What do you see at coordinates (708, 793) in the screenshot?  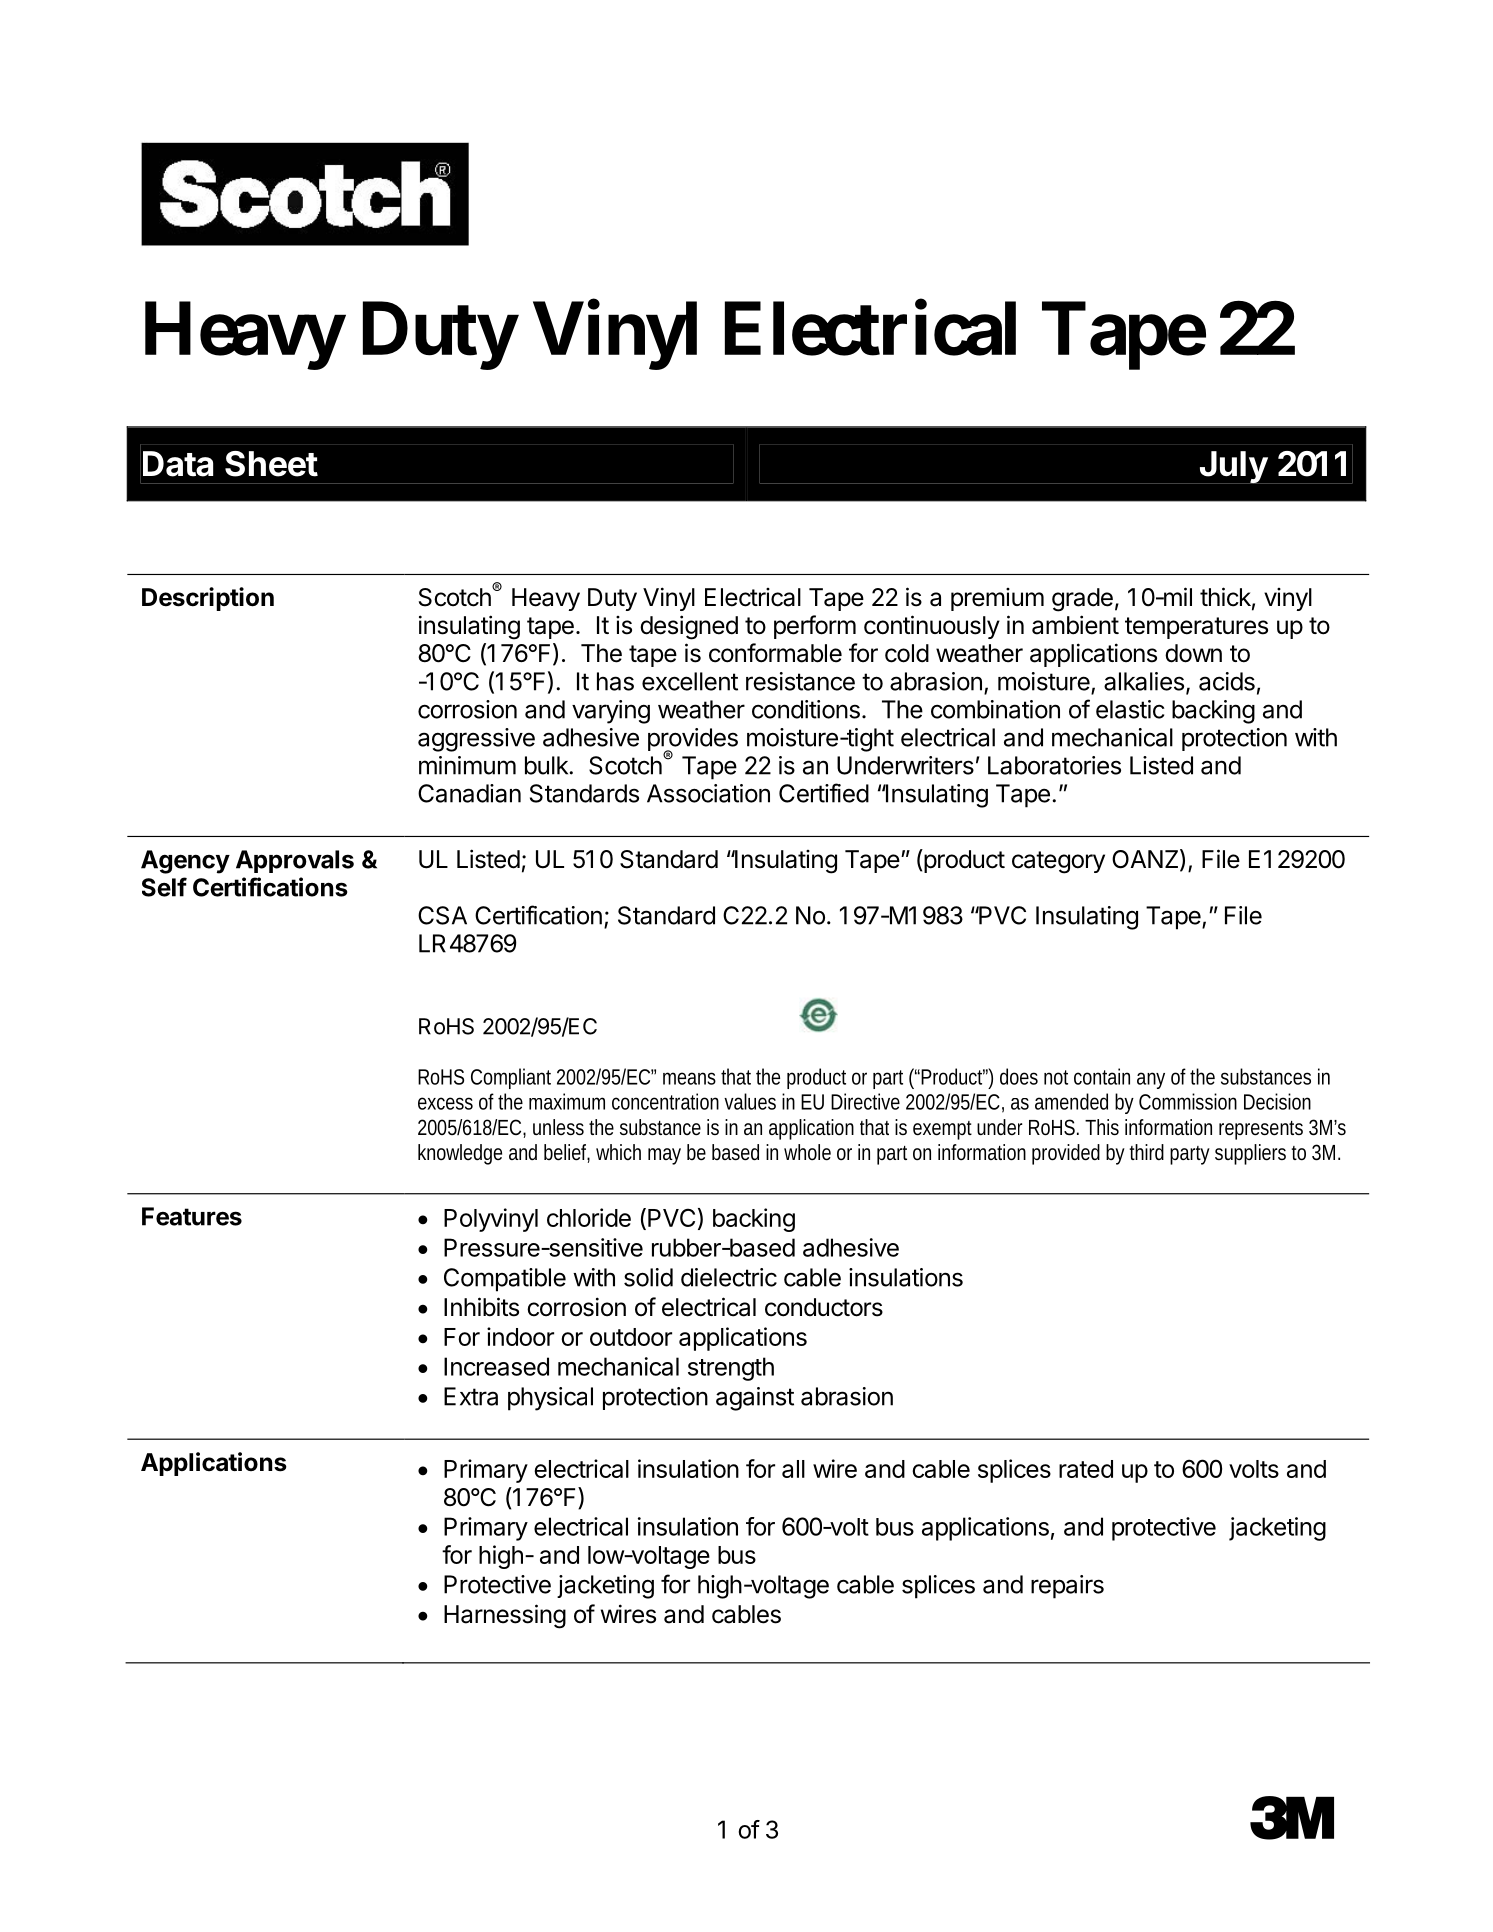 I see `Association` at bounding box center [708, 793].
